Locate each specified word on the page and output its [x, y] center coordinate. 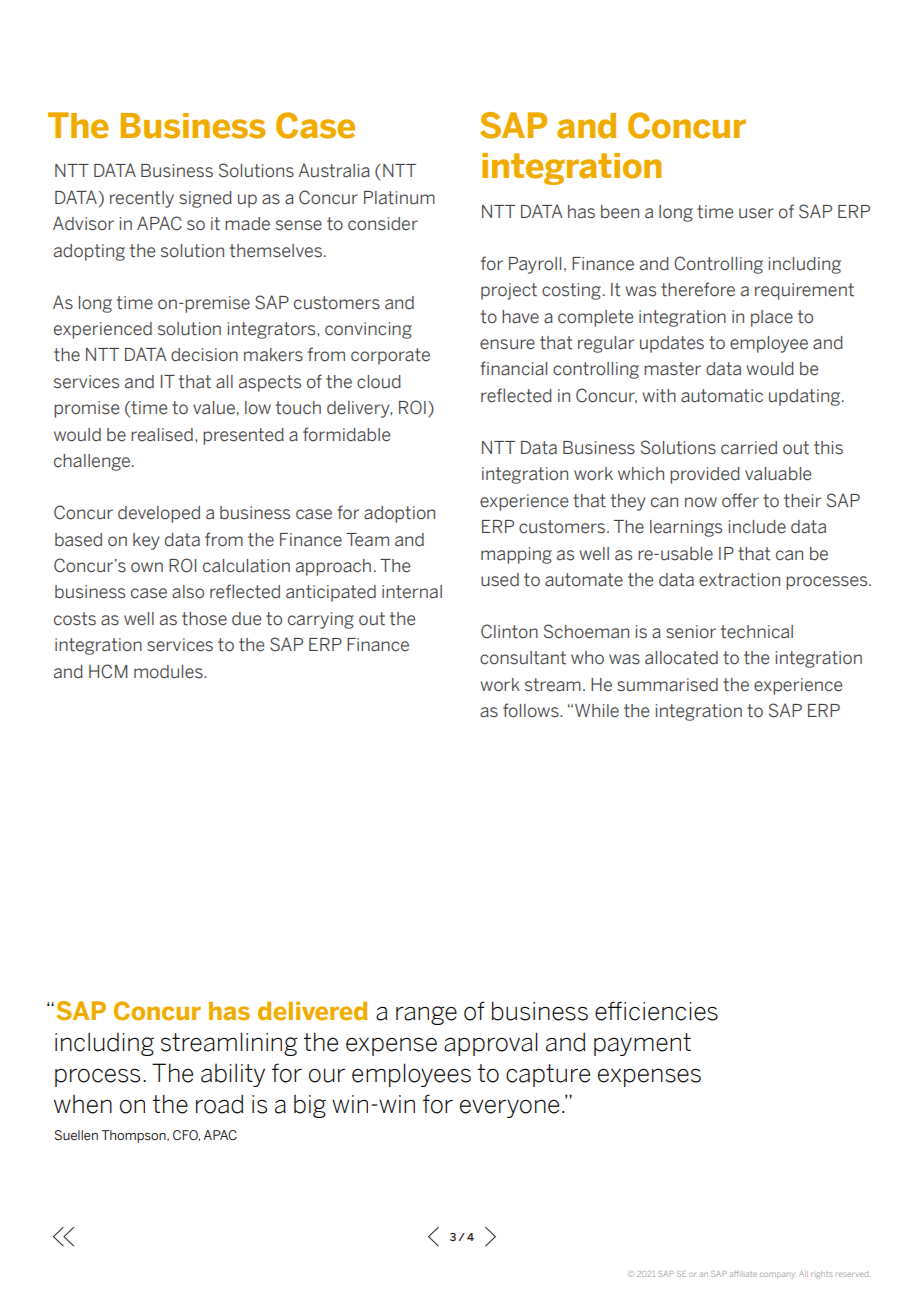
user [756, 213]
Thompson [134, 1136]
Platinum [399, 198]
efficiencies [656, 1011]
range [426, 1015]
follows [532, 710]
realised [163, 435]
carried [749, 448]
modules [169, 672]
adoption [399, 514]
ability [233, 1075]
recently [142, 199]
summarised [667, 685]
